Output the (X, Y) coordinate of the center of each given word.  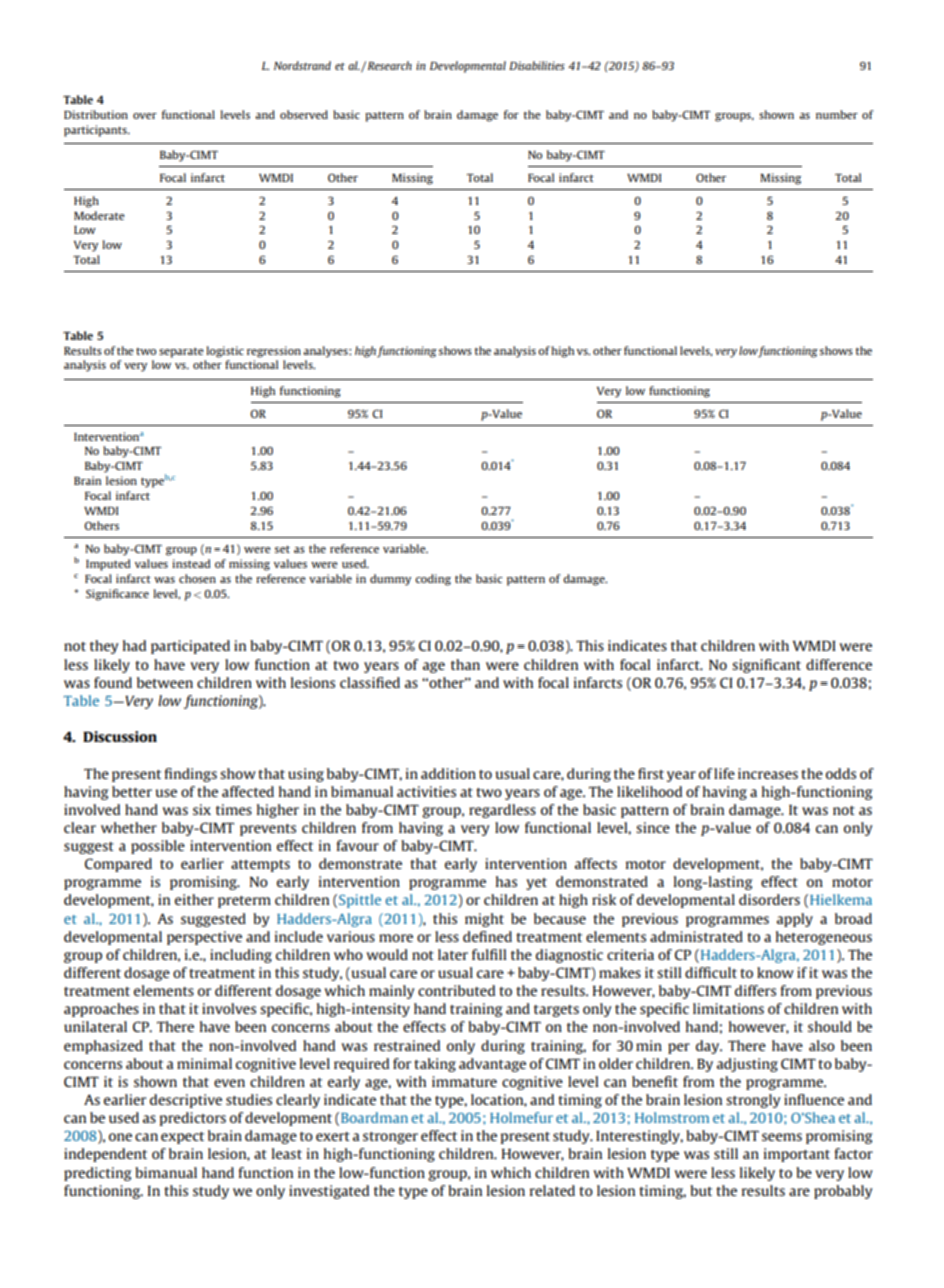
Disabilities (537, 65)
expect (182, 1138)
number (837, 114)
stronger (390, 1138)
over (145, 116)
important (797, 1155)
